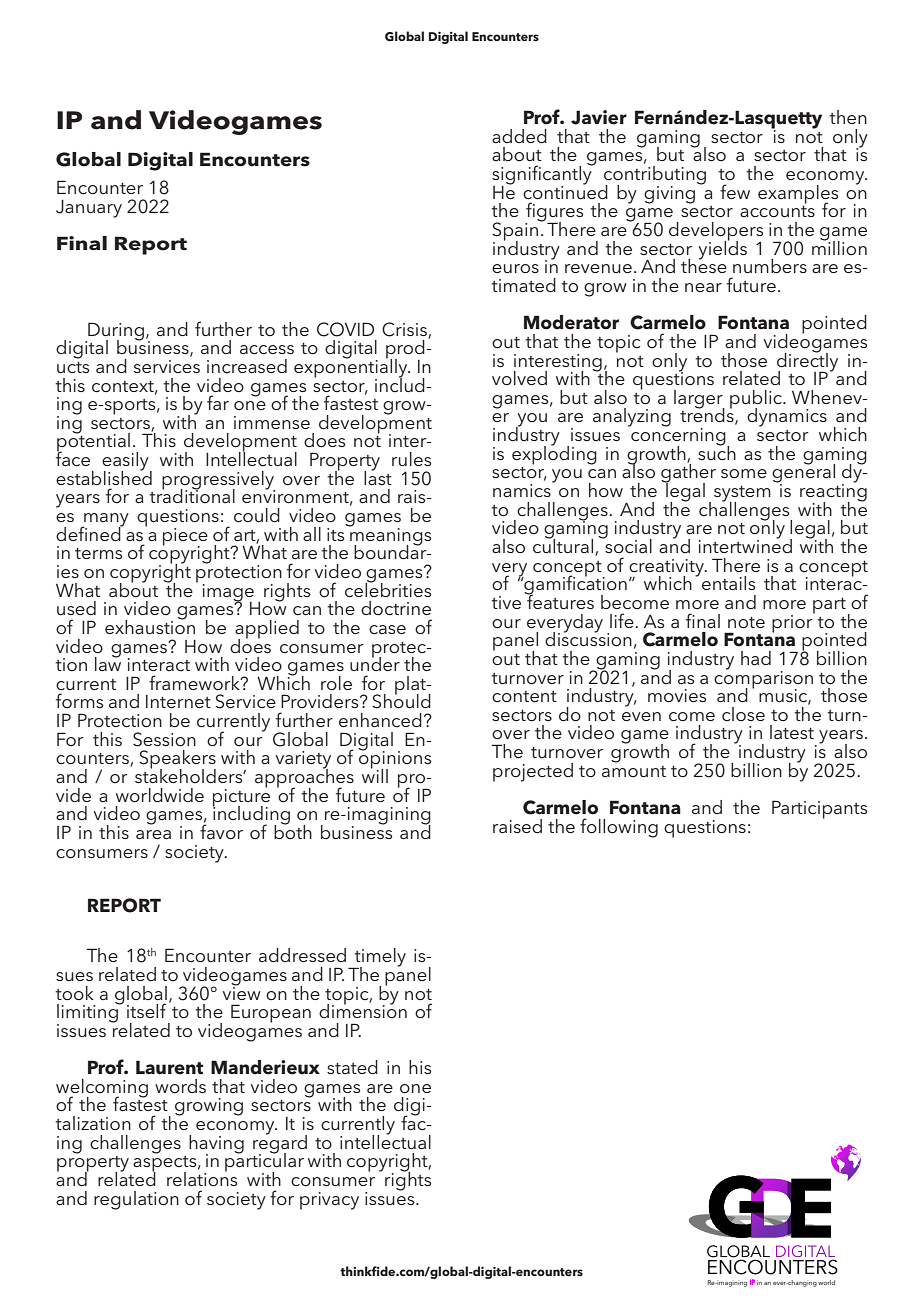  Describe the element at coordinates (519, 136) in the screenshot. I see `added` at that location.
